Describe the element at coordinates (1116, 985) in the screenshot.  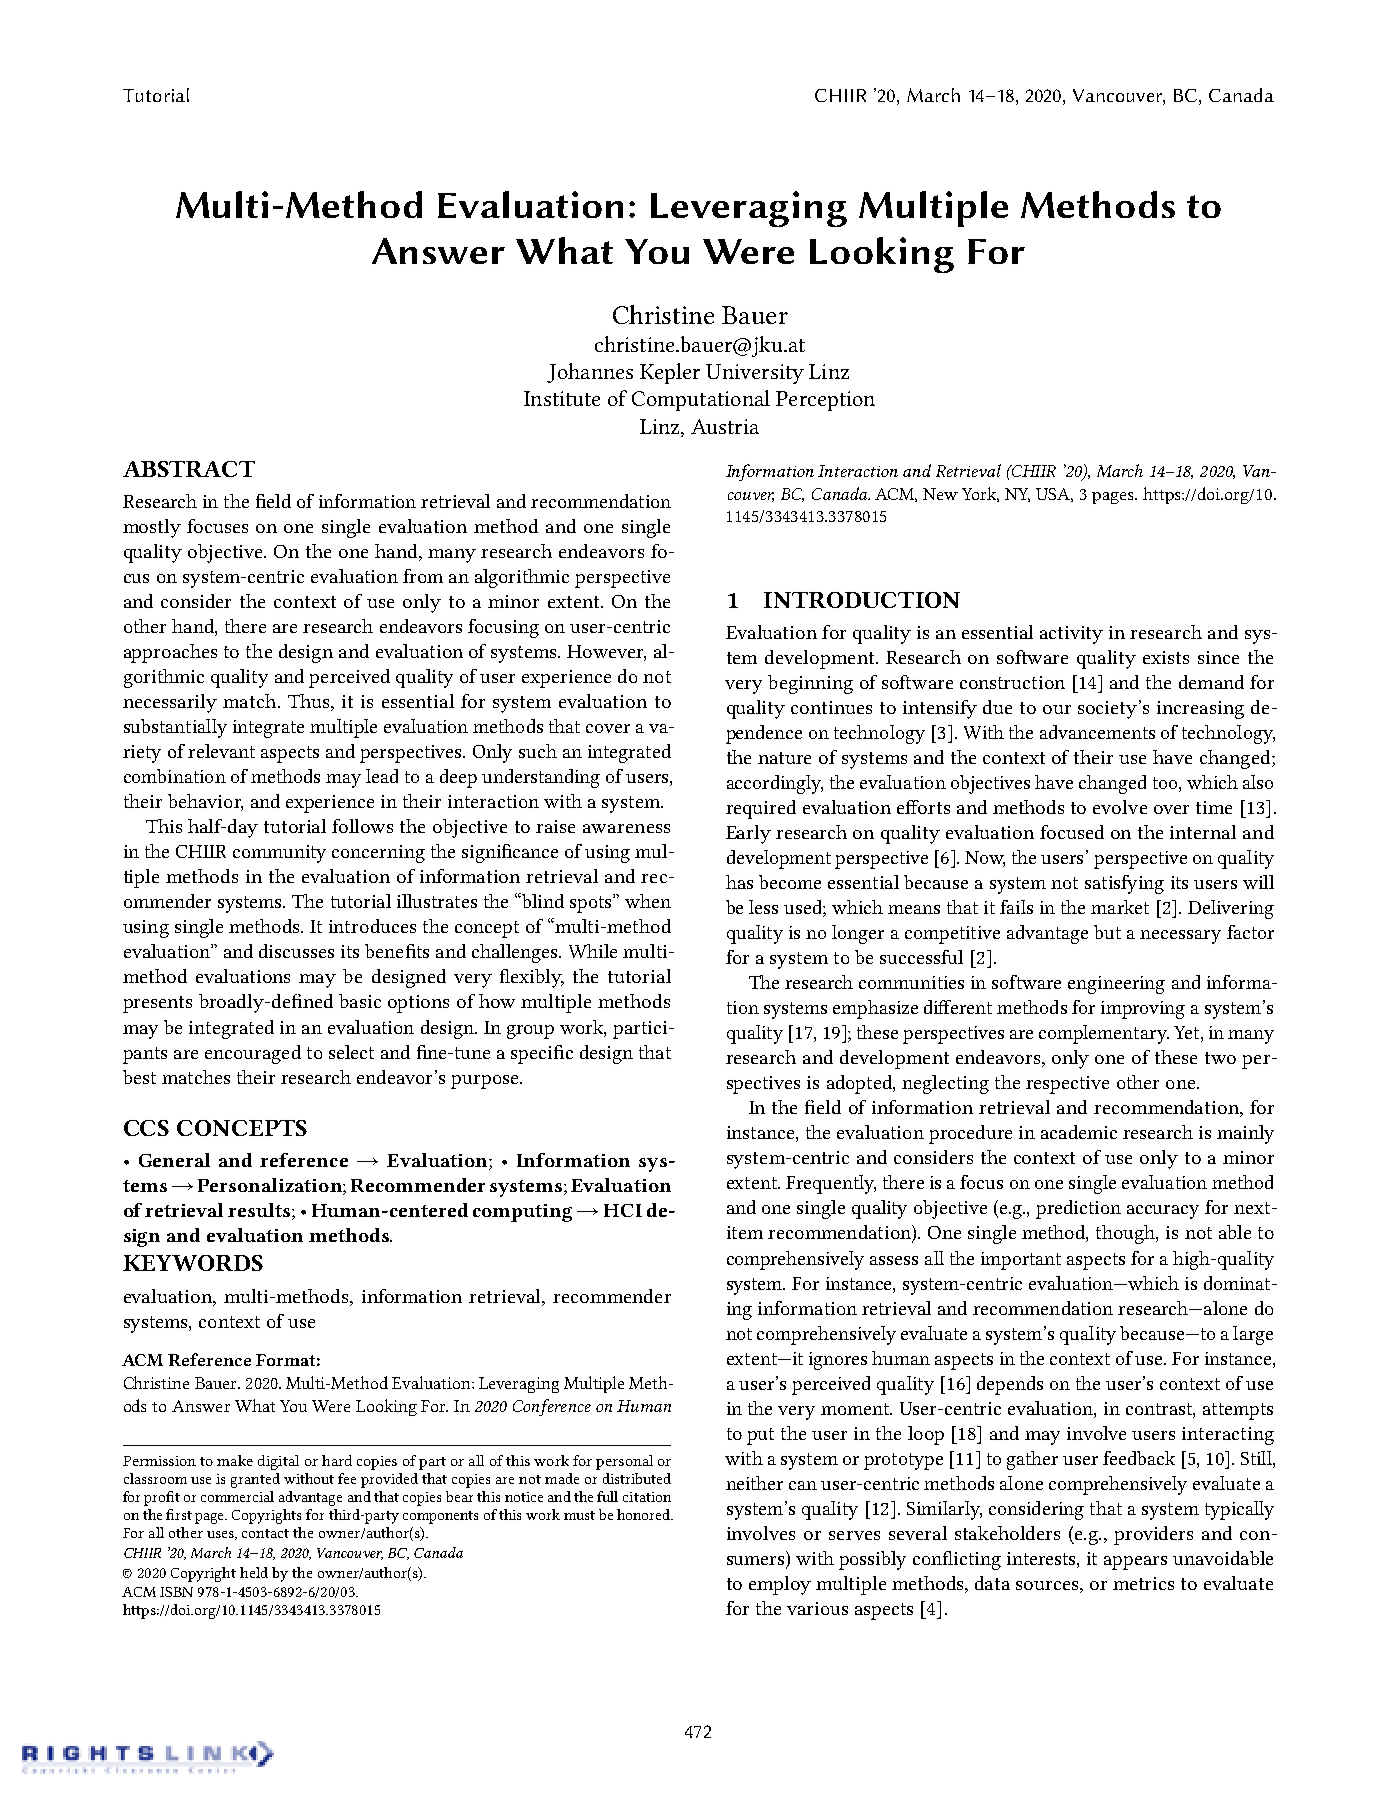
I see `engineering` at that location.
